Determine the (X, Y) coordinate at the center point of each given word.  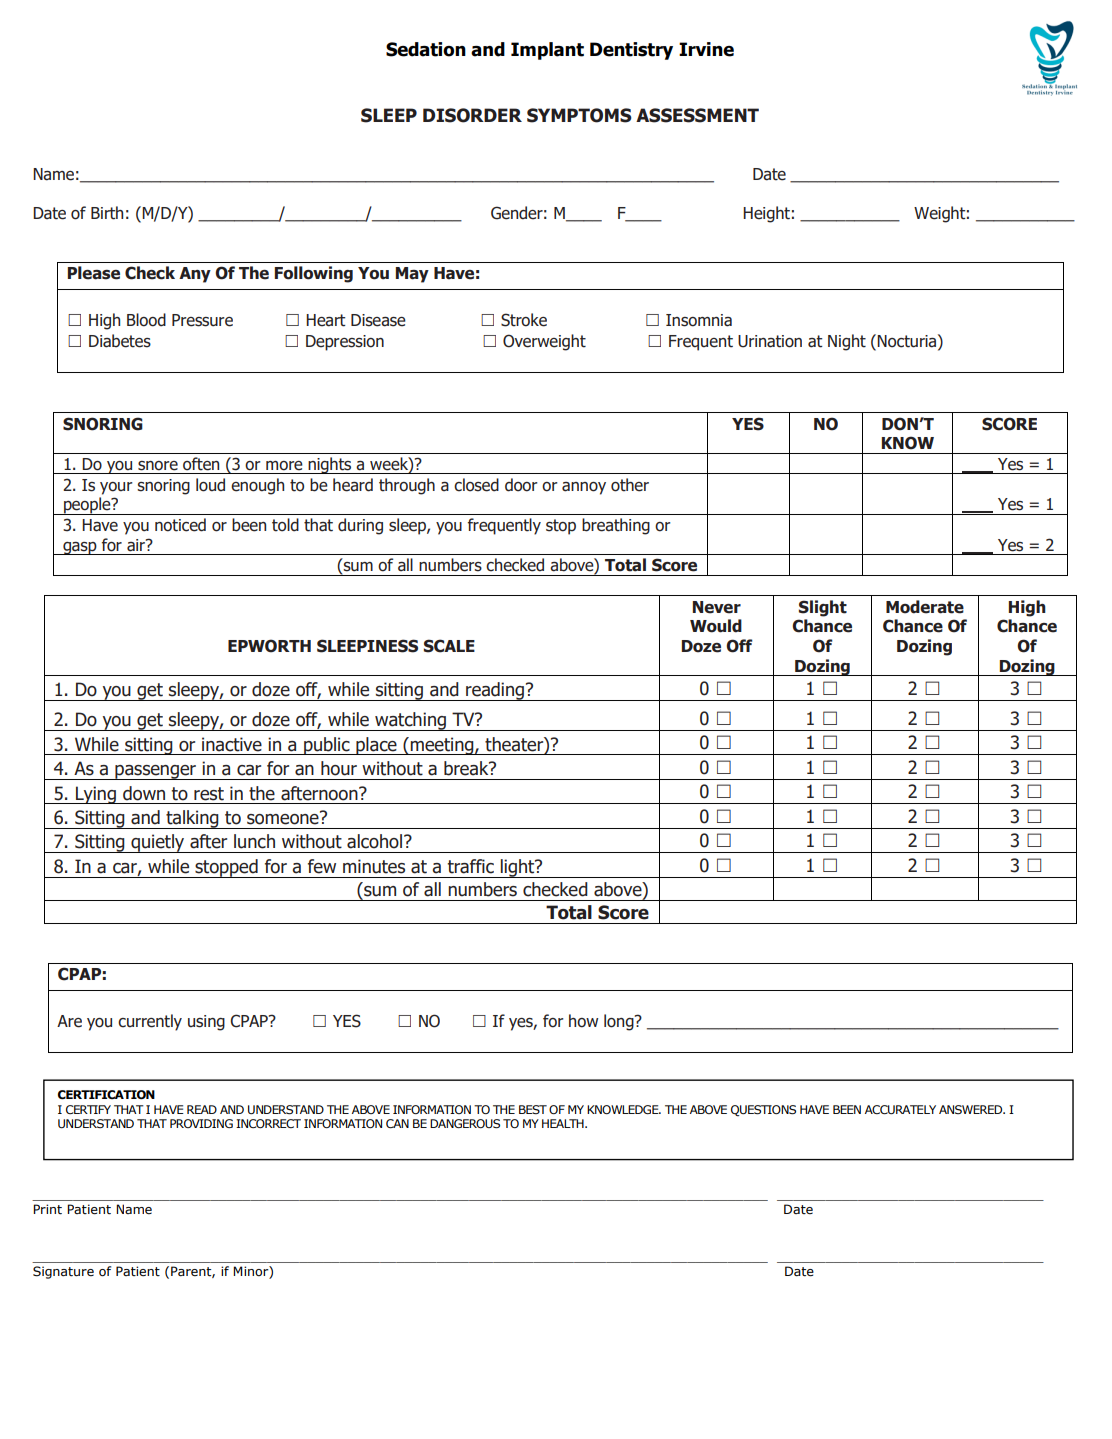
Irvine (706, 49)
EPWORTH (269, 646)
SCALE (449, 646)
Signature (63, 1272)
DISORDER (472, 115)
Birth (107, 213)
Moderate (925, 607)
